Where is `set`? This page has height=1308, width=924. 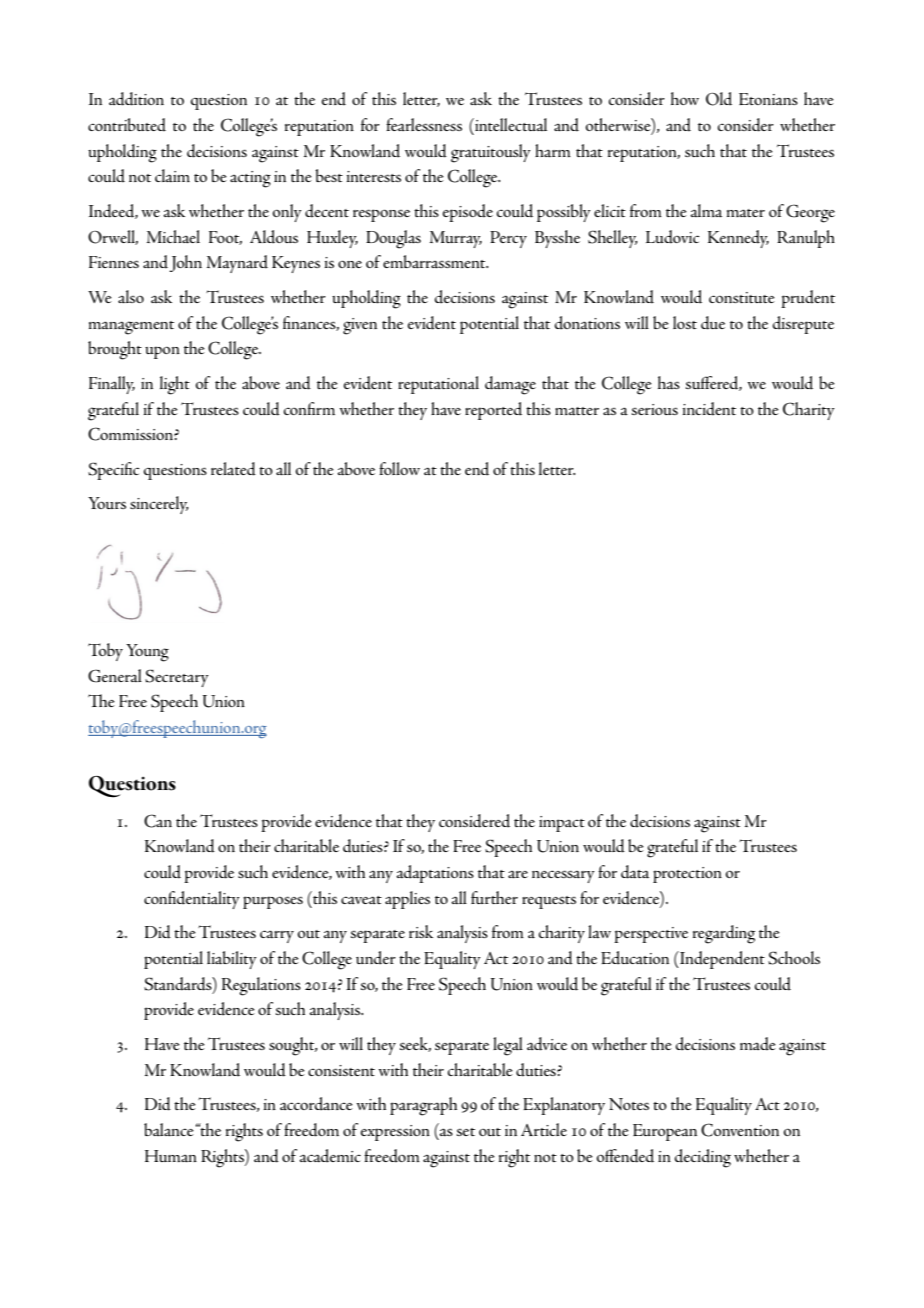
set is located at coordinates (466, 1132).
